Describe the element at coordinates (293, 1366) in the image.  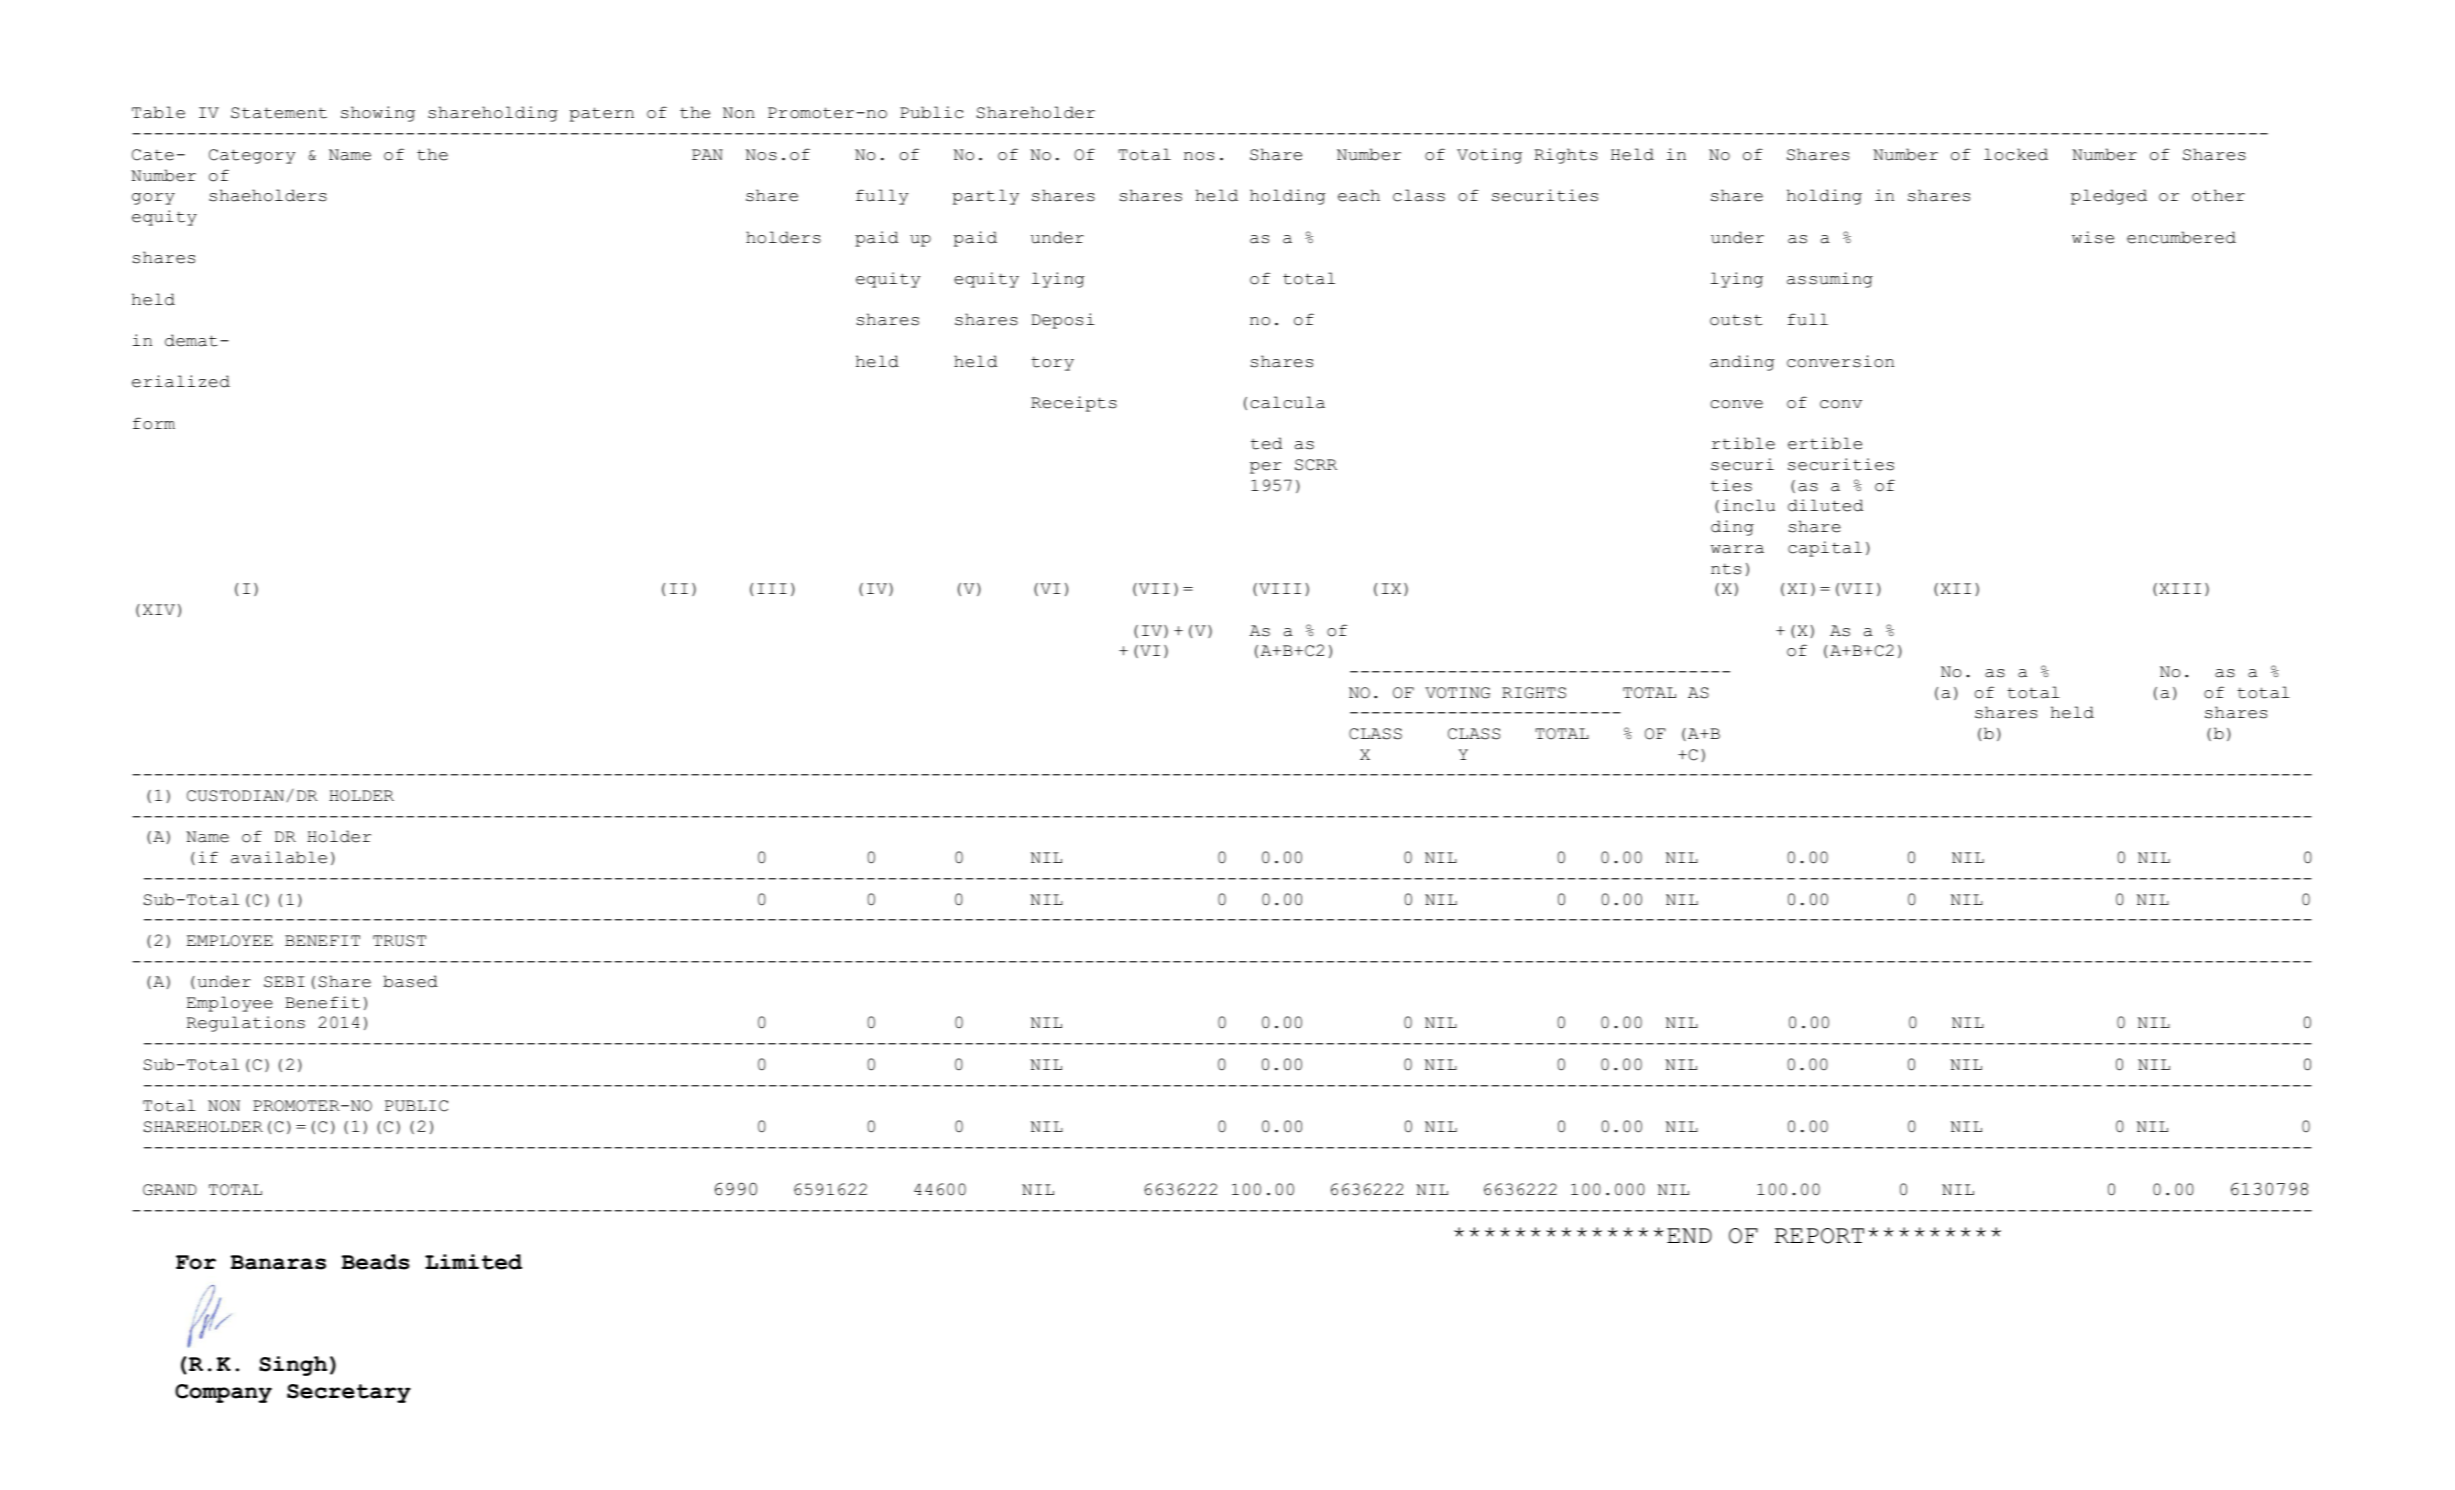
I see `Singh` at that location.
